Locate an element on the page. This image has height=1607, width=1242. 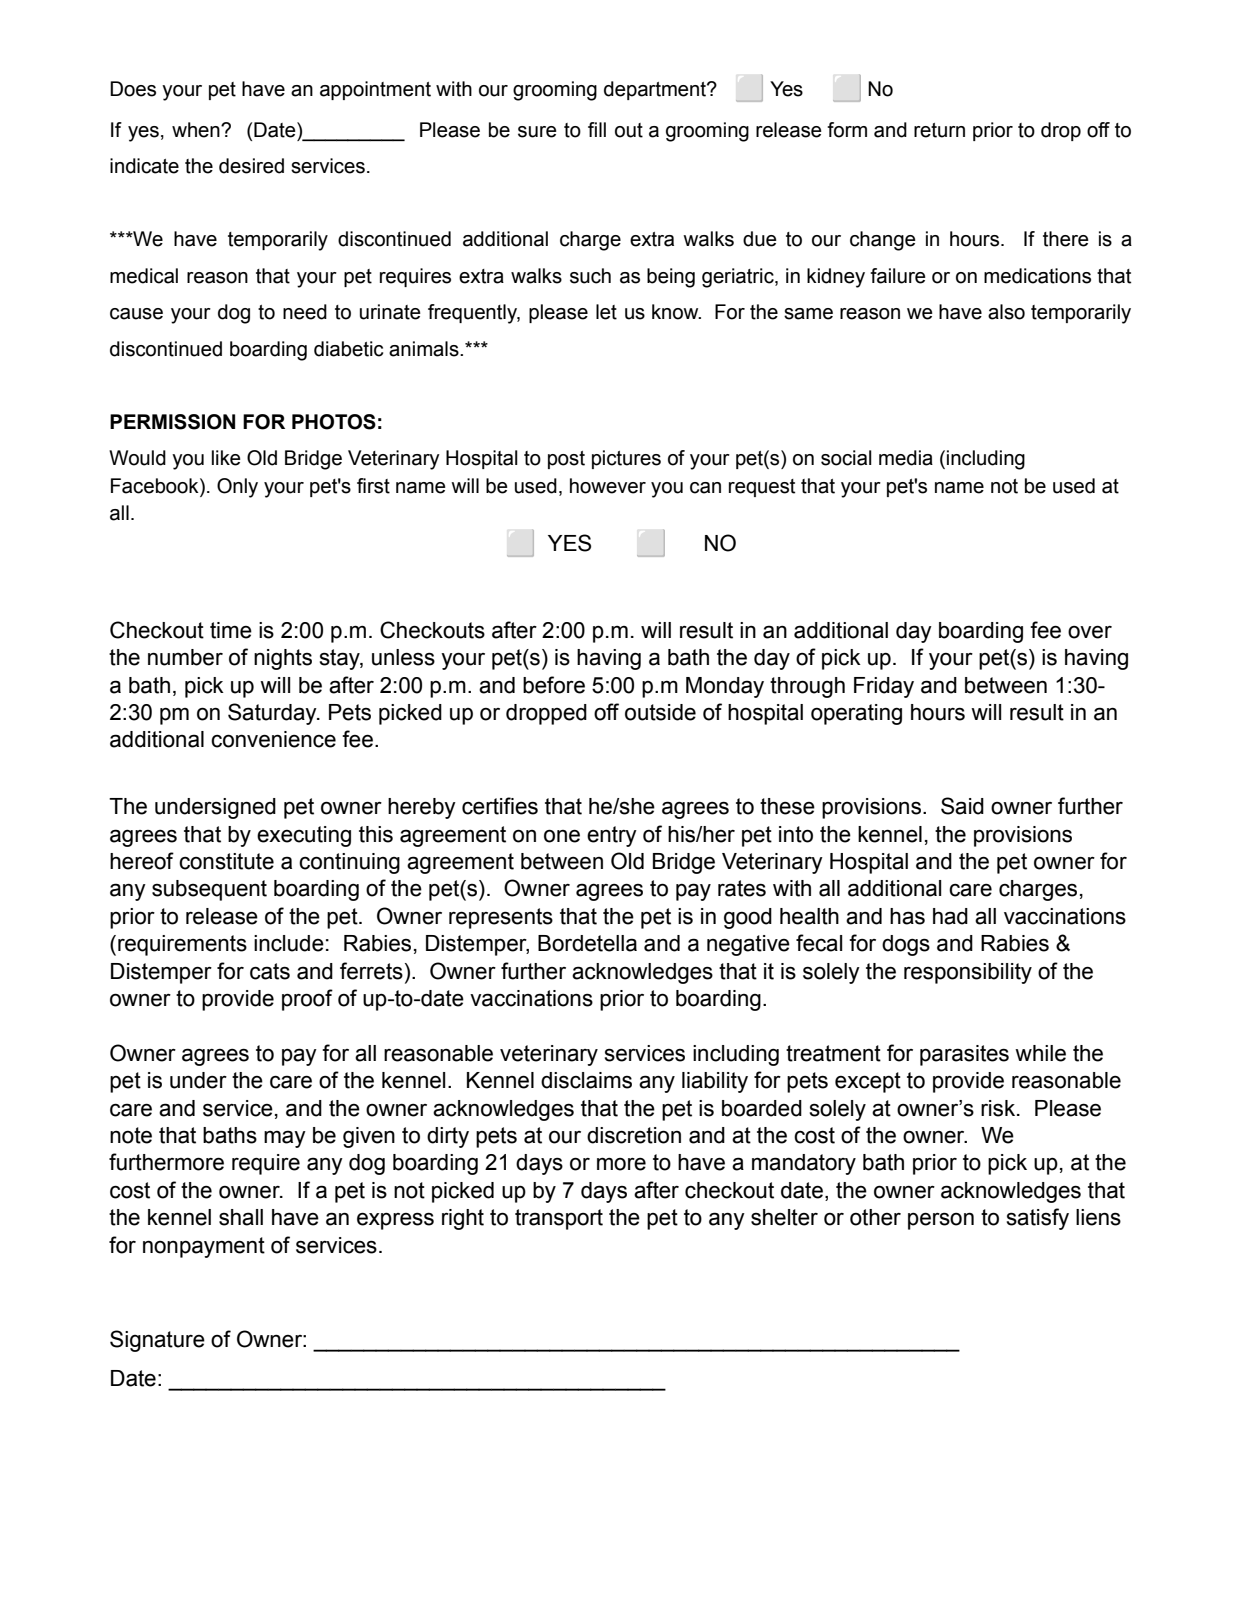
fill is located at coordinates (597, 129).
